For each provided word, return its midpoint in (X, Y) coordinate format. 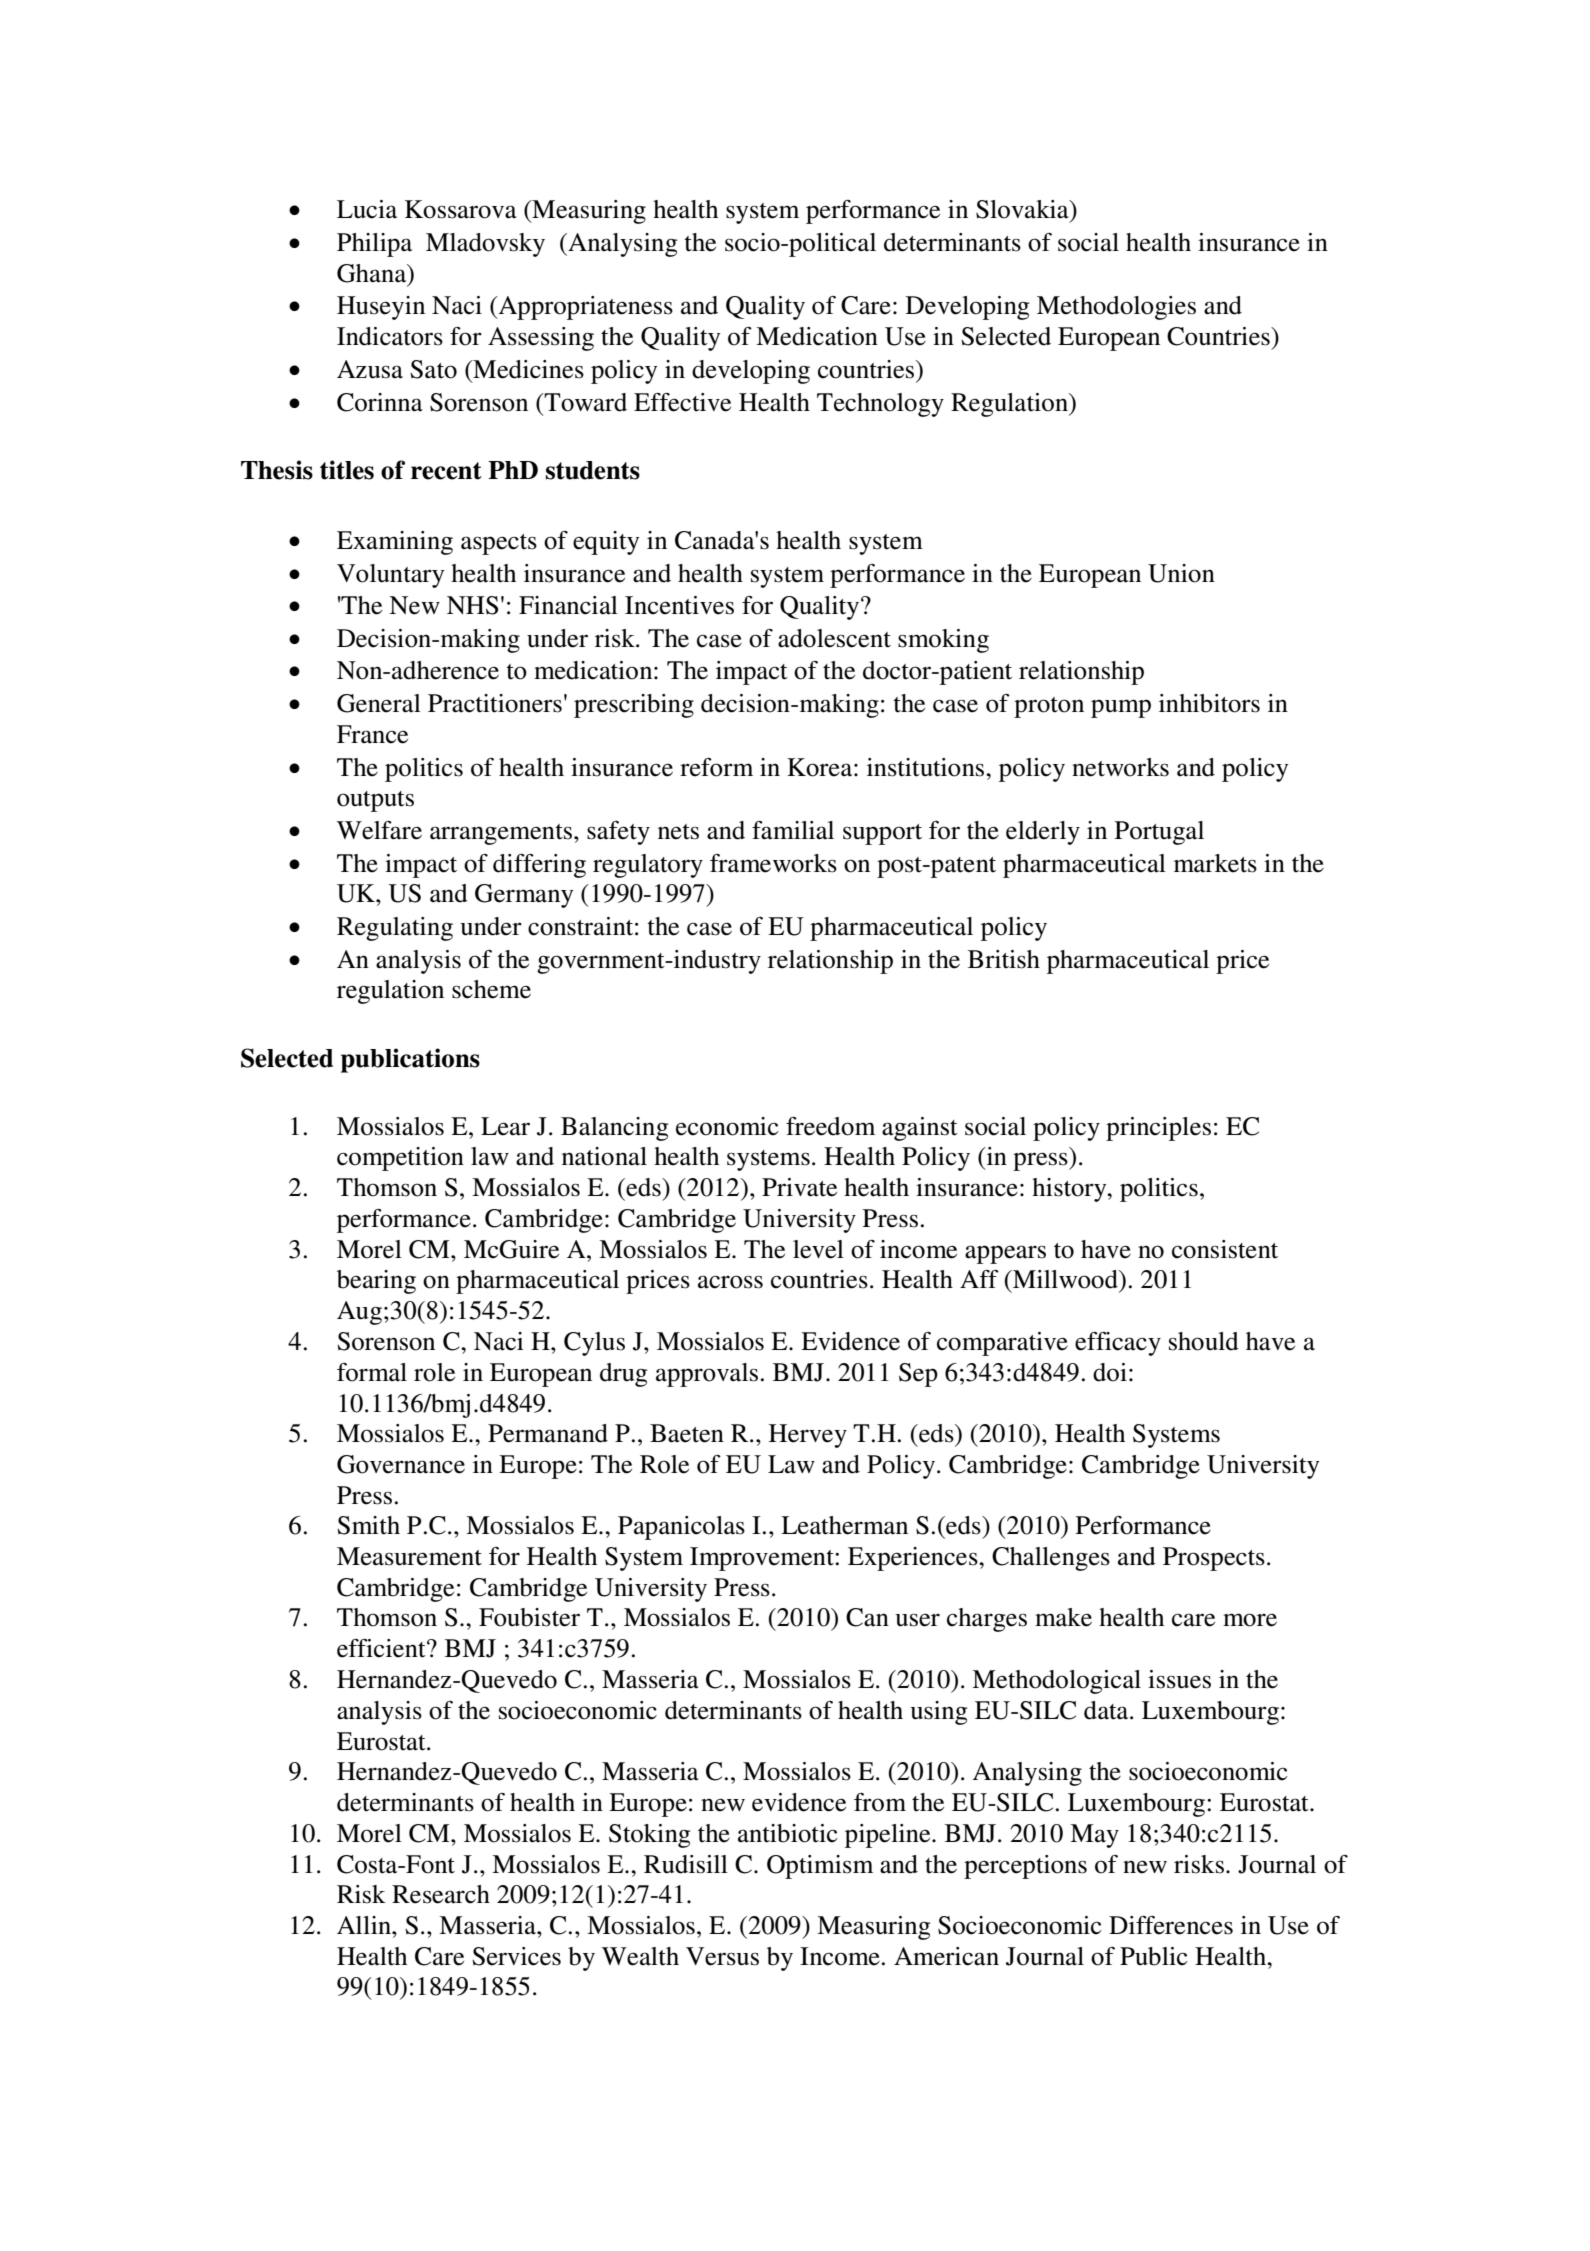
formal (372, 1372)
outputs (375, 801)
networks (1120, 767)
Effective (682, 402)
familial (793, 830)
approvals (707, 1375)
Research (441, 1894)
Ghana (373, 274)
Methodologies (1116, 308)
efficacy (1118, 1344)
